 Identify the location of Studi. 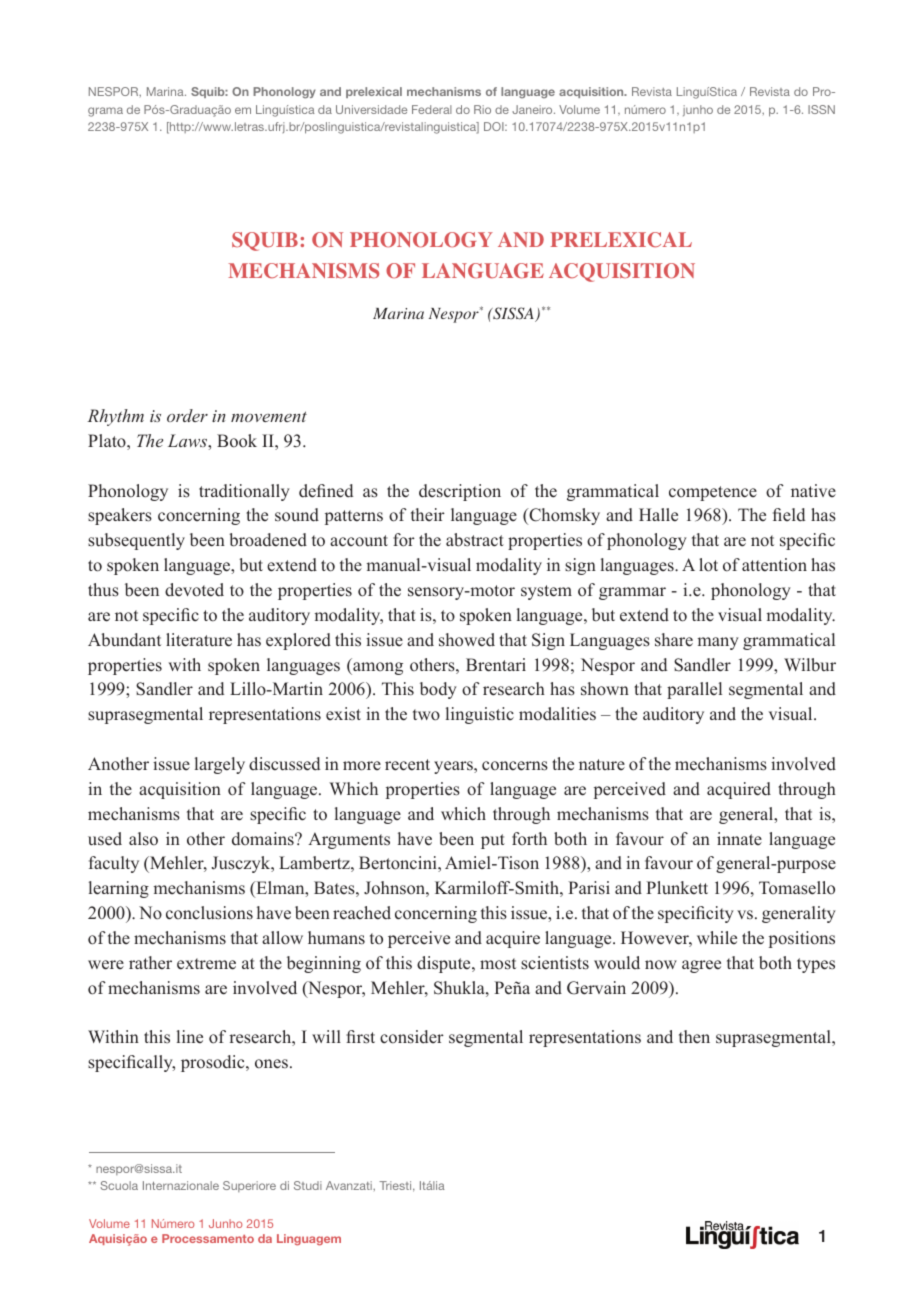
(308, 1185).
